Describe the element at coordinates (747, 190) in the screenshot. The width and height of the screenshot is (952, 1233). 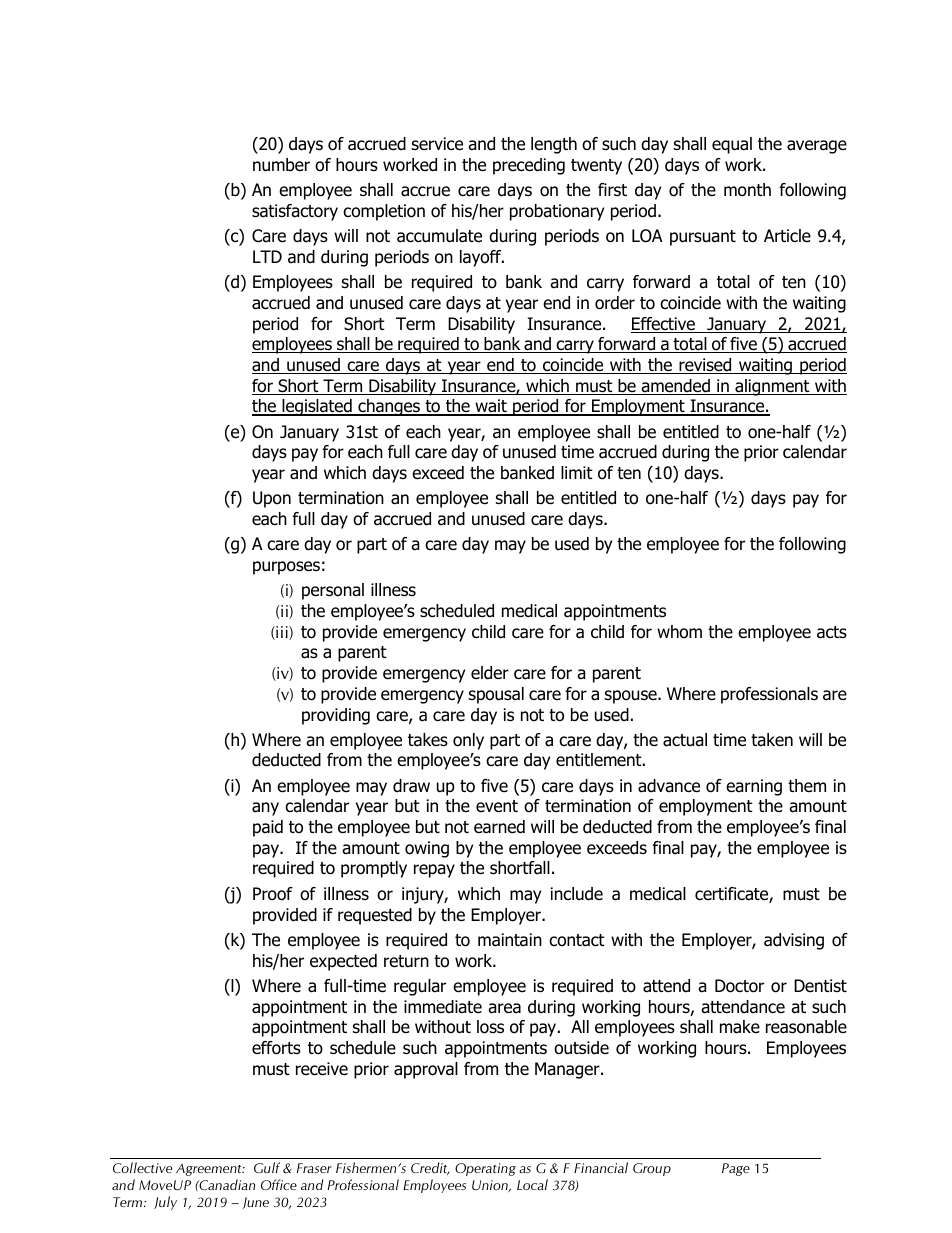
I see `month` at that location.
